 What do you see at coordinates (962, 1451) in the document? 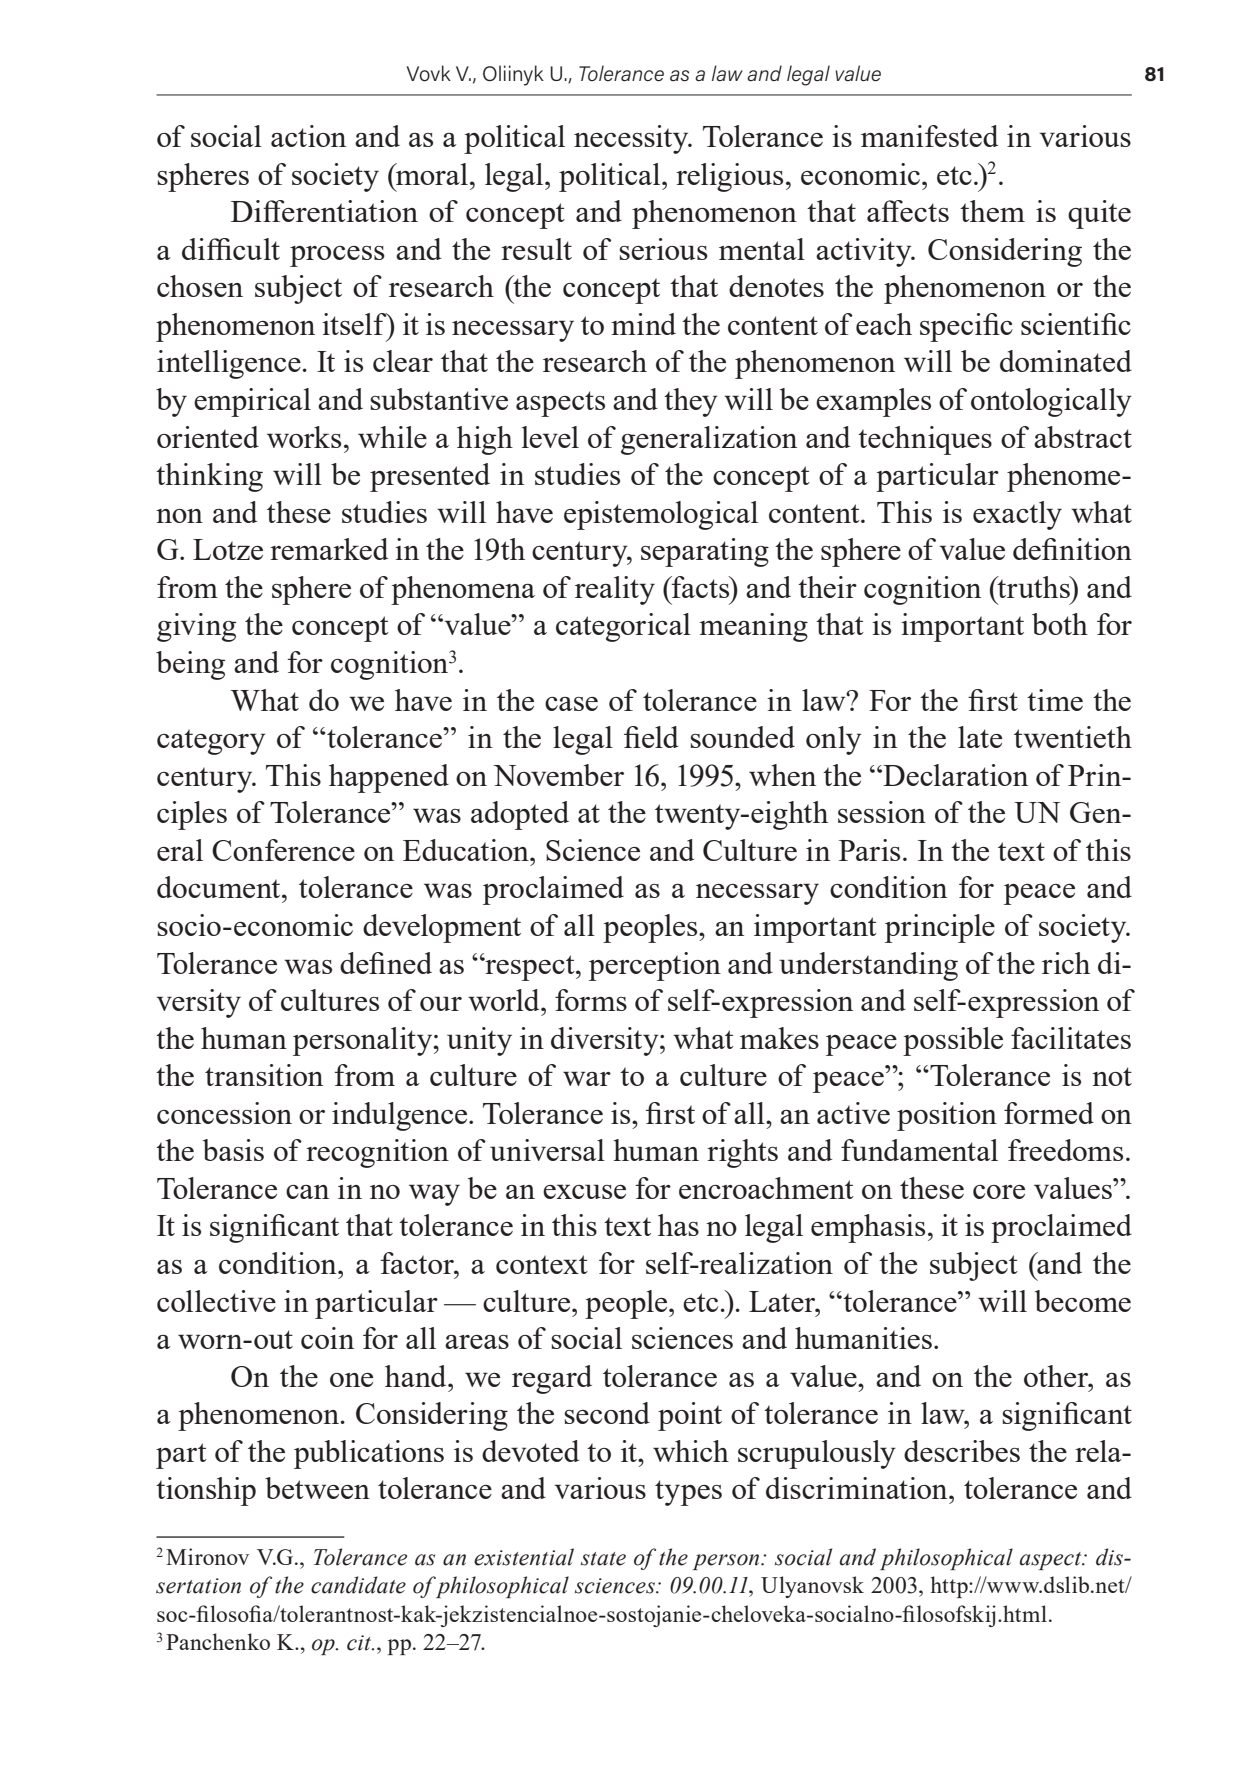
I see `describes` at bounding box center [962, 1451].
